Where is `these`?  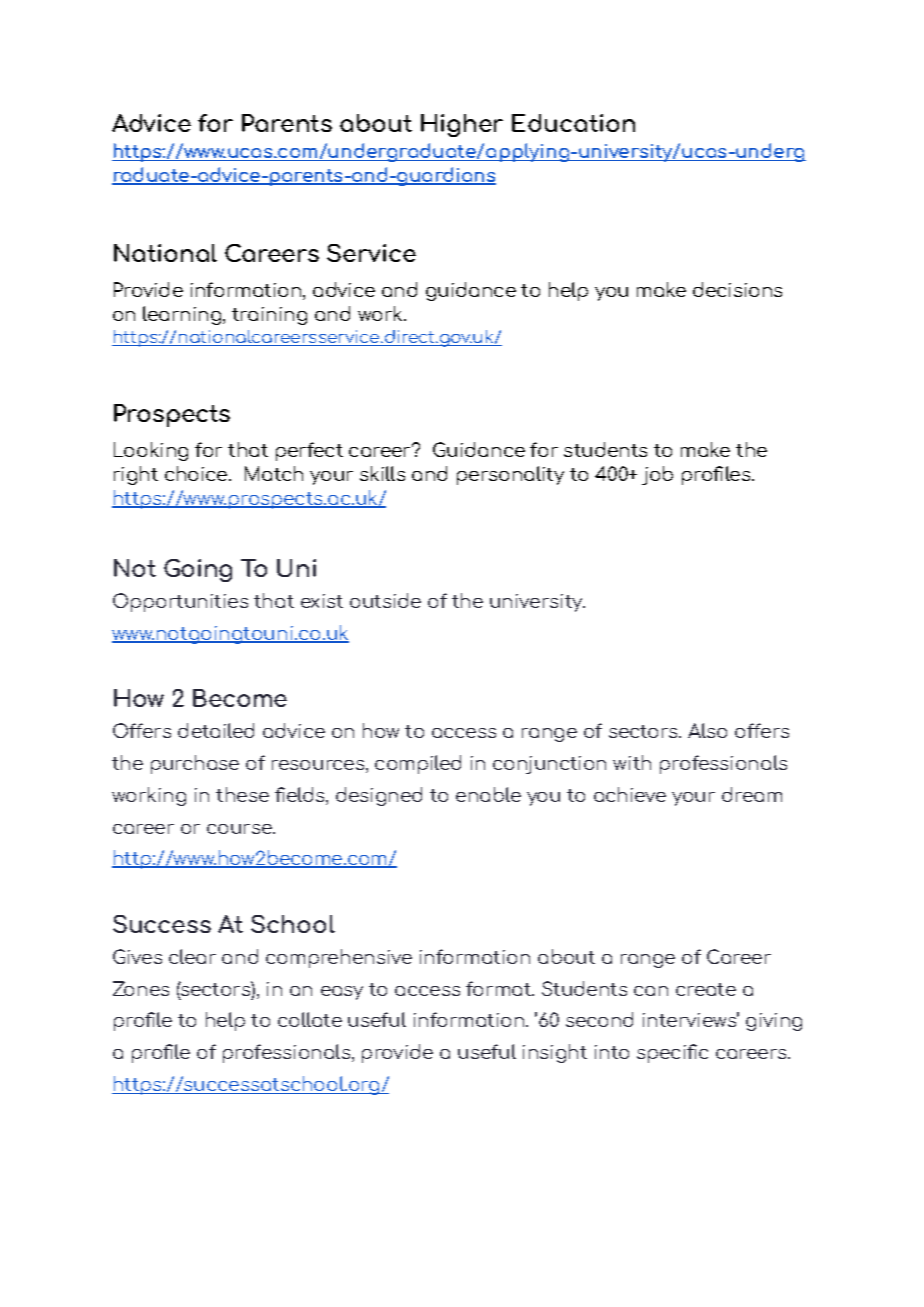
these is located at coordinates (242, 794).
